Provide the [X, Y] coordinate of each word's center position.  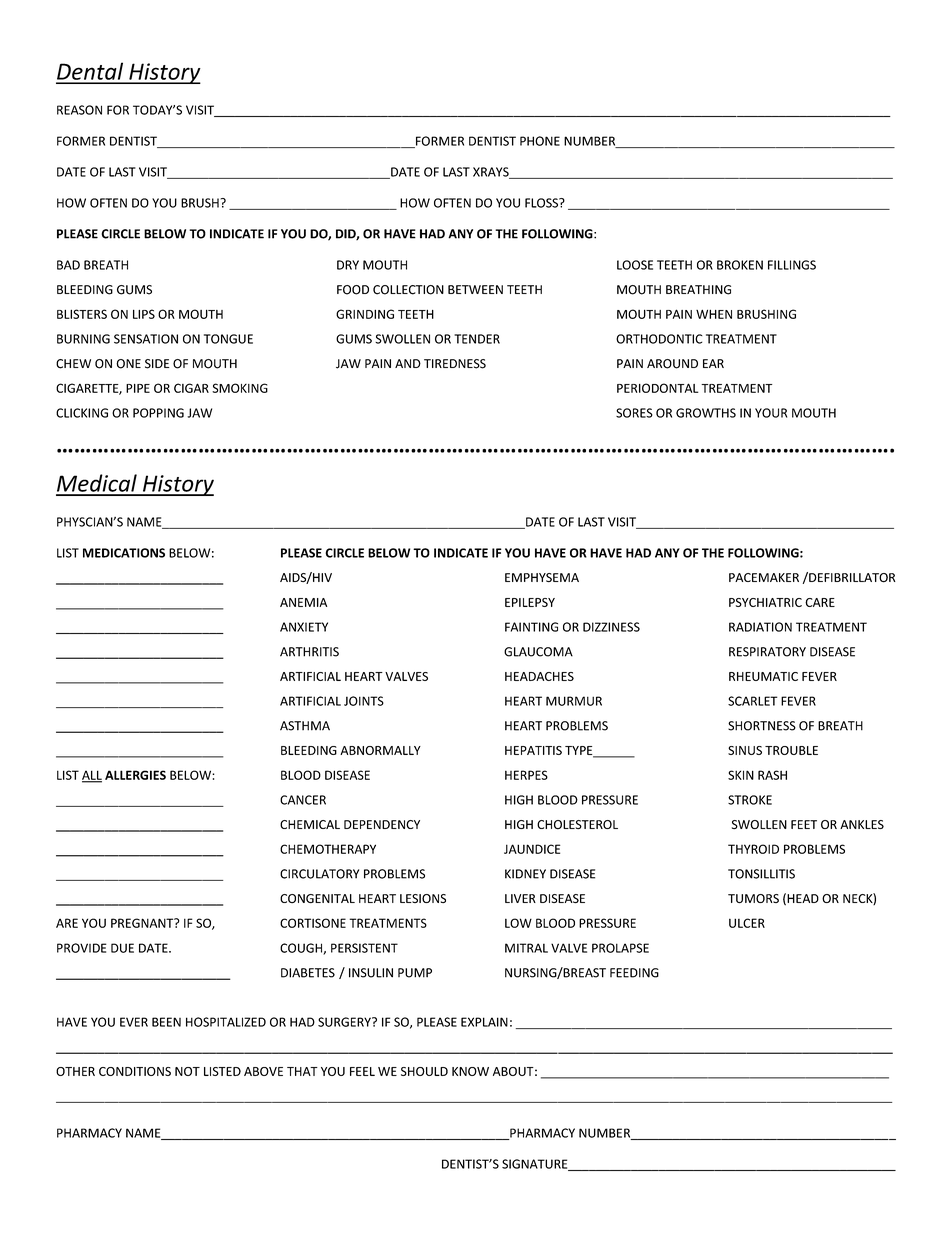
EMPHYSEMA [542, 577]
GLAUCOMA [538, 652]
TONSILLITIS [761, 874]
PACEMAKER [764, 577]
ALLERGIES [135, 775]
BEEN [166, 1022]
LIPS [144, 314]
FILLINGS [792, 265]
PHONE [540, 141]
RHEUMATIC [763, 676]
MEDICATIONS [124, 553]
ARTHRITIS [309, 652]
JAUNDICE [532, 849]
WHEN [714, 314]
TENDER [477, 339]
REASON [79, 110]
